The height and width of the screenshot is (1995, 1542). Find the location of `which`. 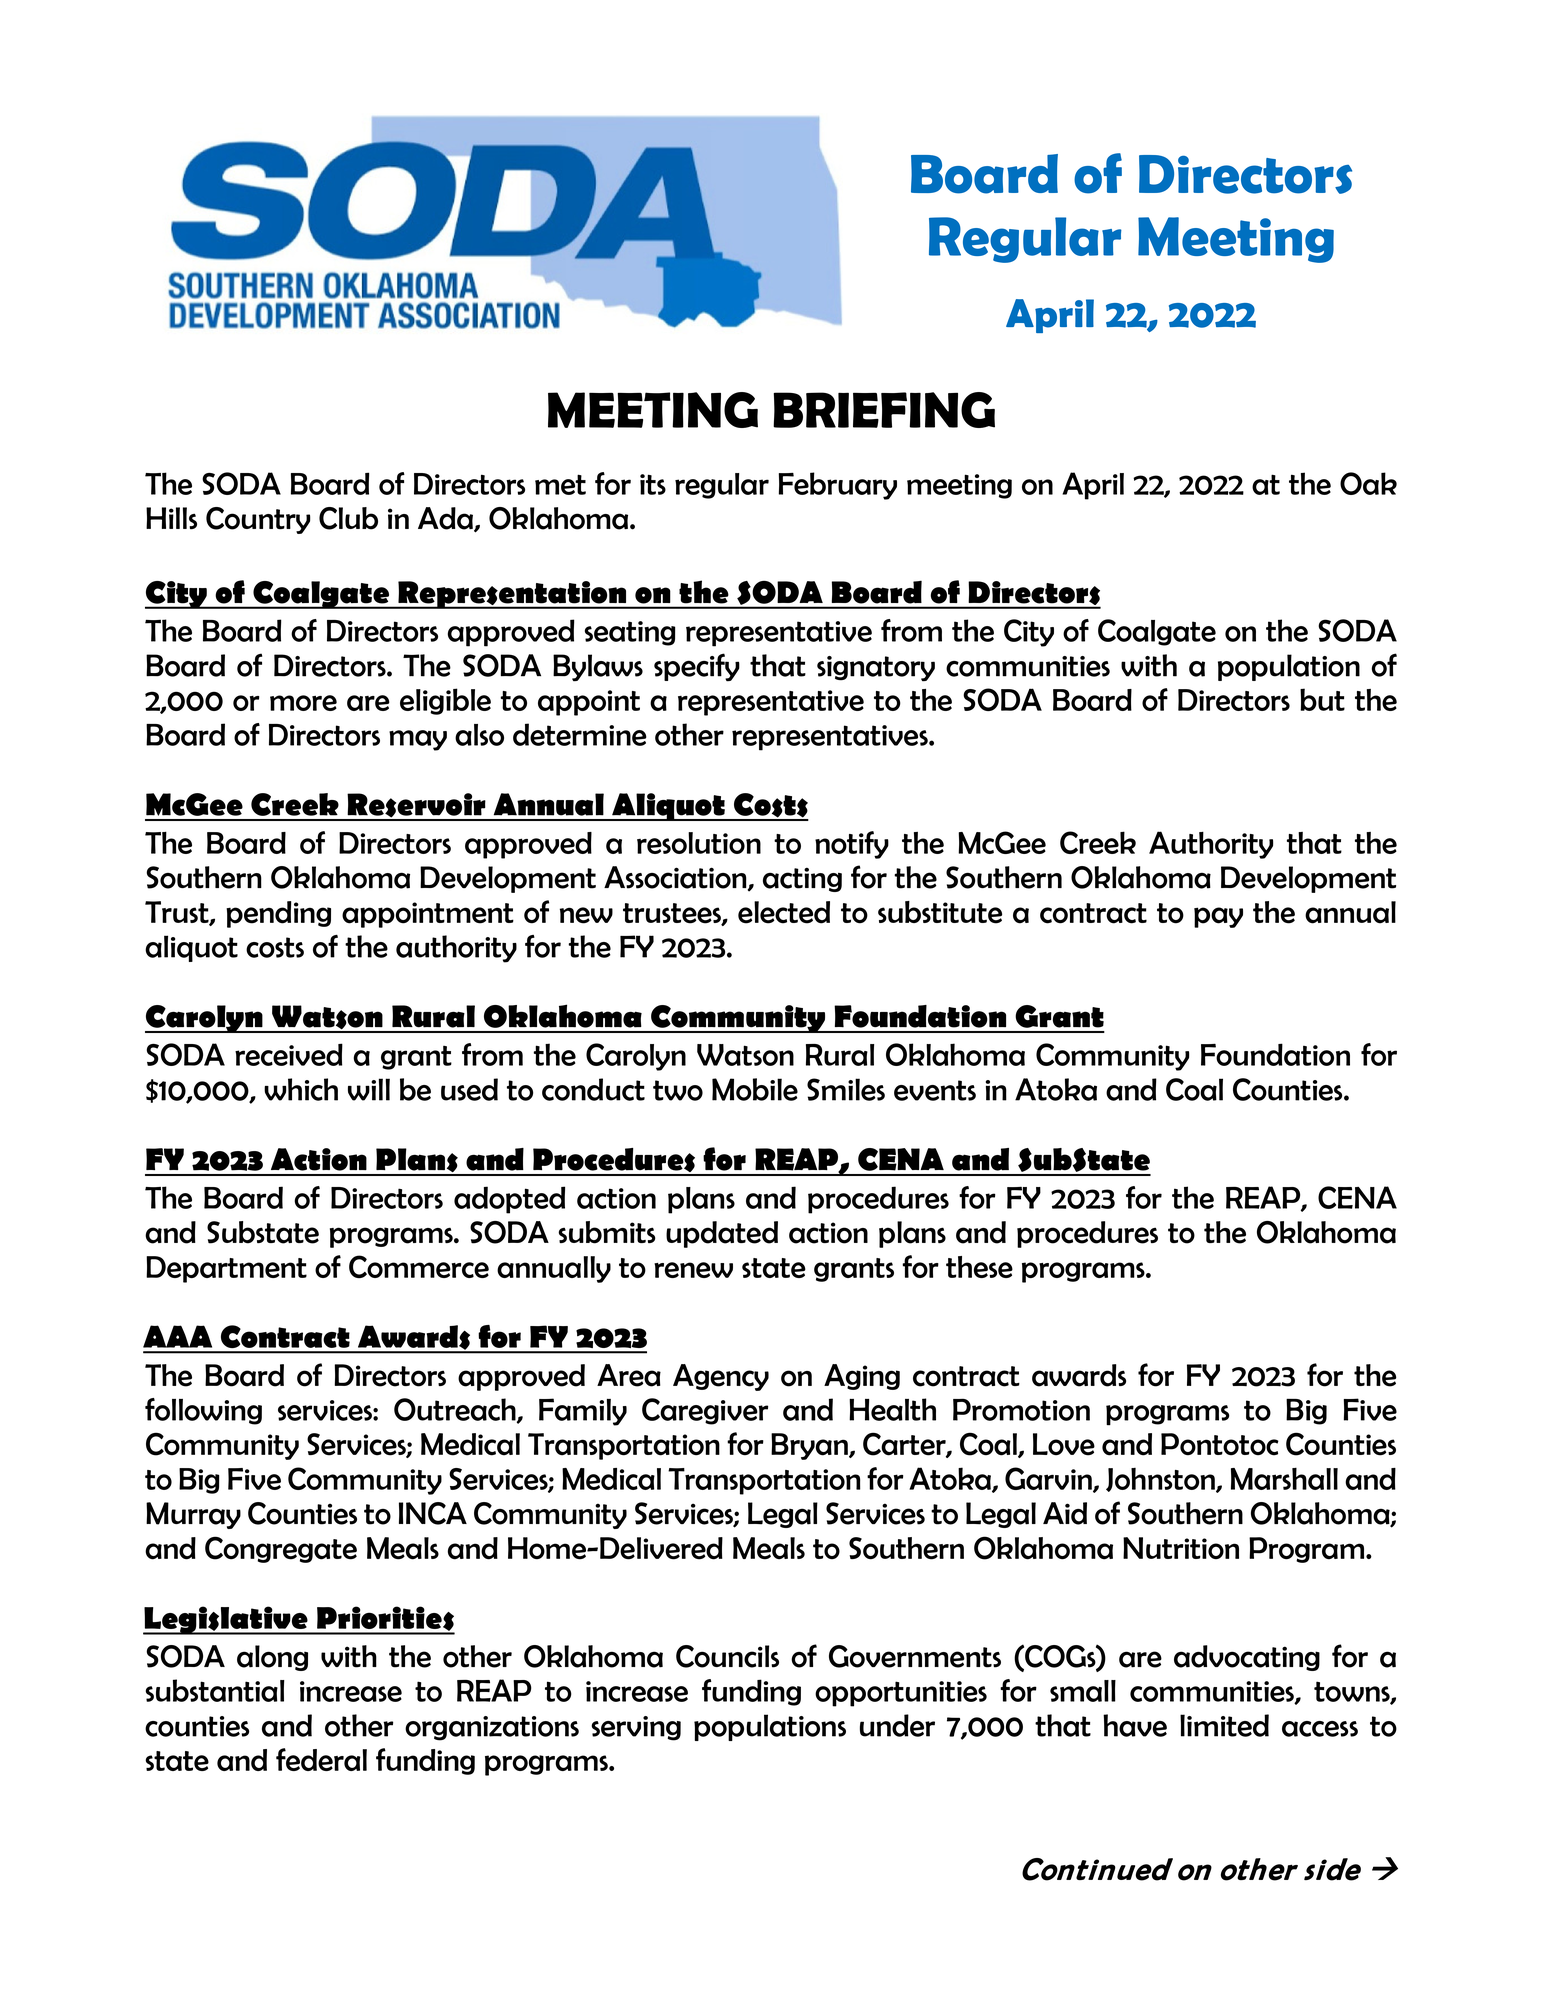

which is located at coordinates (301, 1089).
